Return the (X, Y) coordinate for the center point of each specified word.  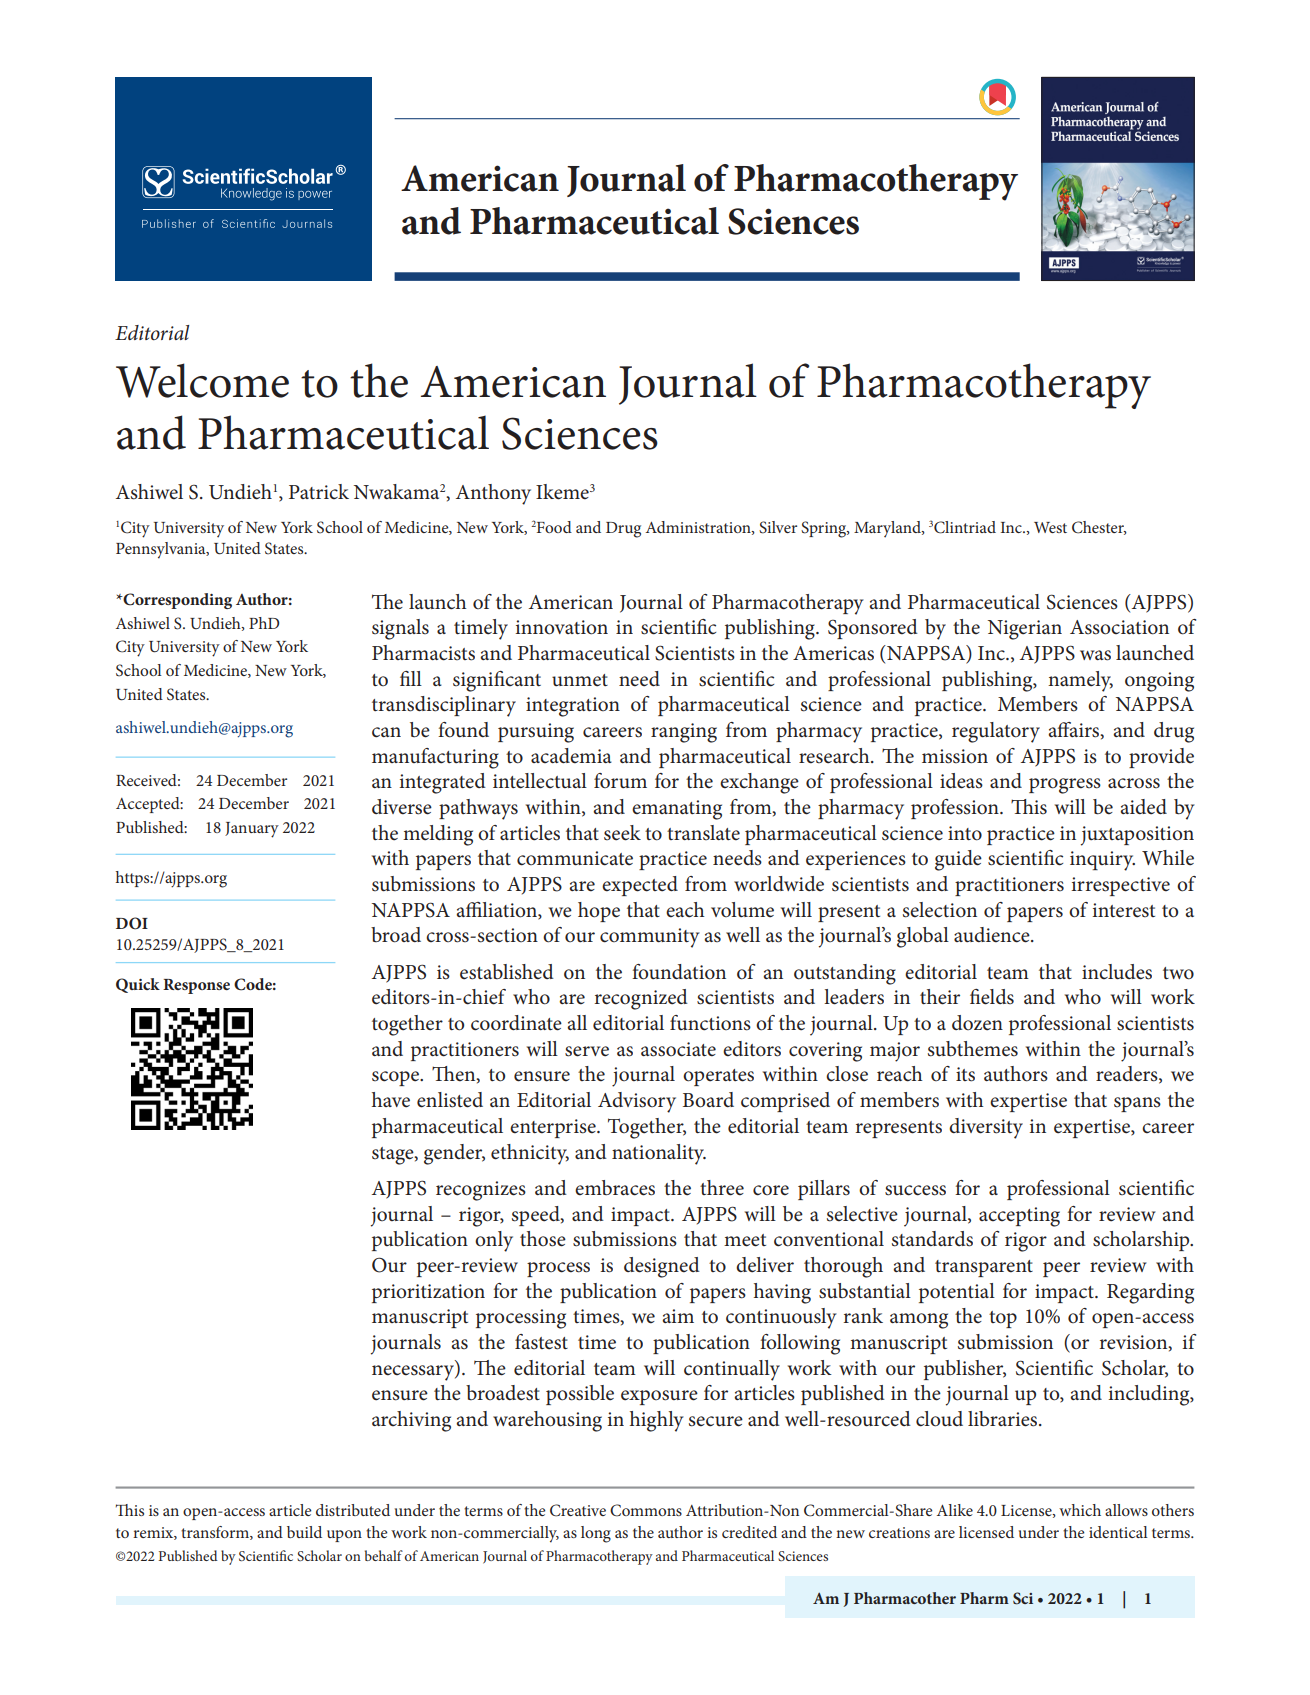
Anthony (493, 494)
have (391, 1100)
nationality (659, 1154)
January (252, 830)
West (1050, 527)
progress (1065, 786)
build (304, 1532)
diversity (986, 1128)
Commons (646, 1510)
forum (620, 780)
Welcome (202, 380)
